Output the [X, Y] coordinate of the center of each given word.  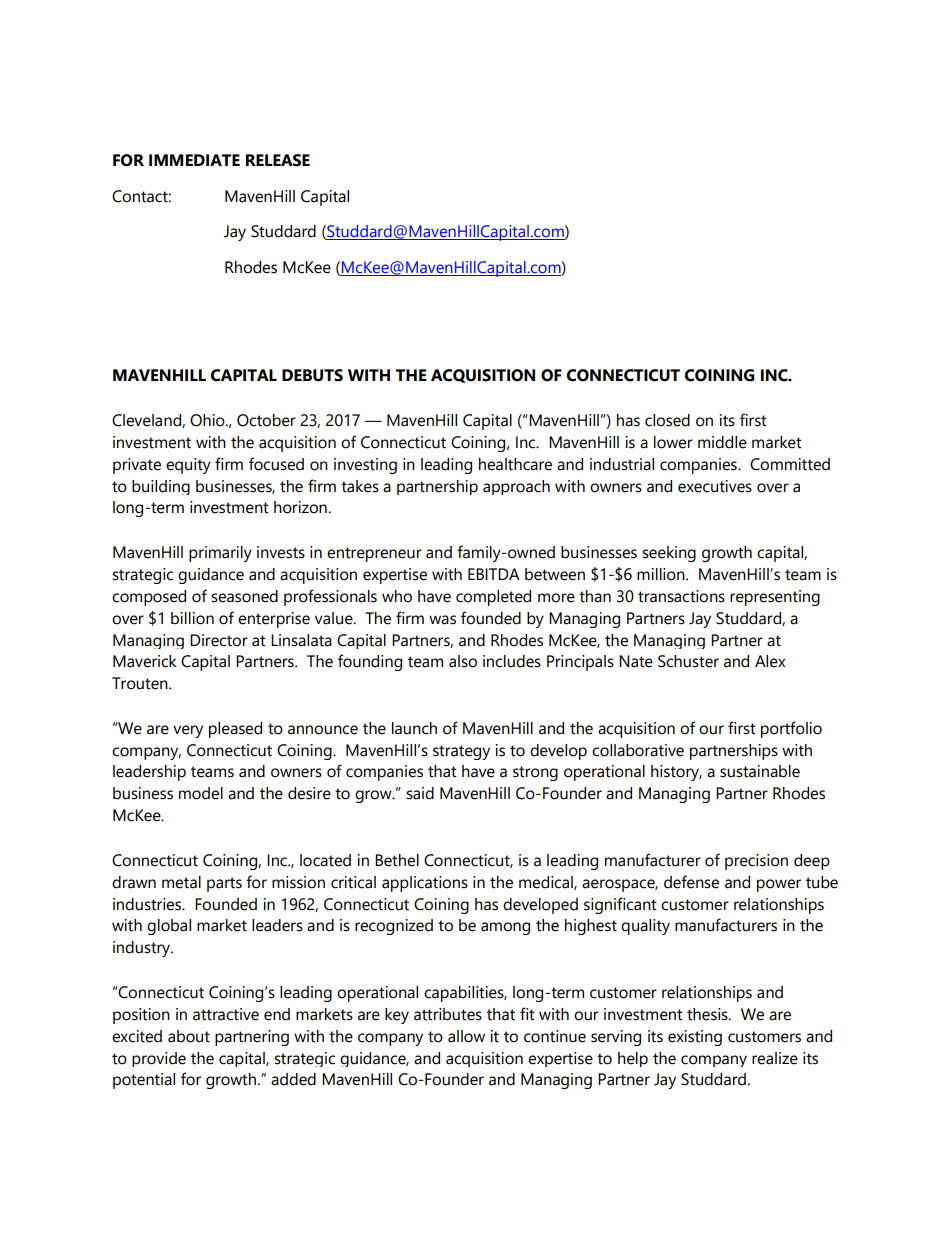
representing [775, 598]
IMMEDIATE [194, 160]
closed [667, 420]
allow [466, 1036]
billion [192, 618]
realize [775, 1058]
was [442, 620]
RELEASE [278, 160]
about [189, 1036]
